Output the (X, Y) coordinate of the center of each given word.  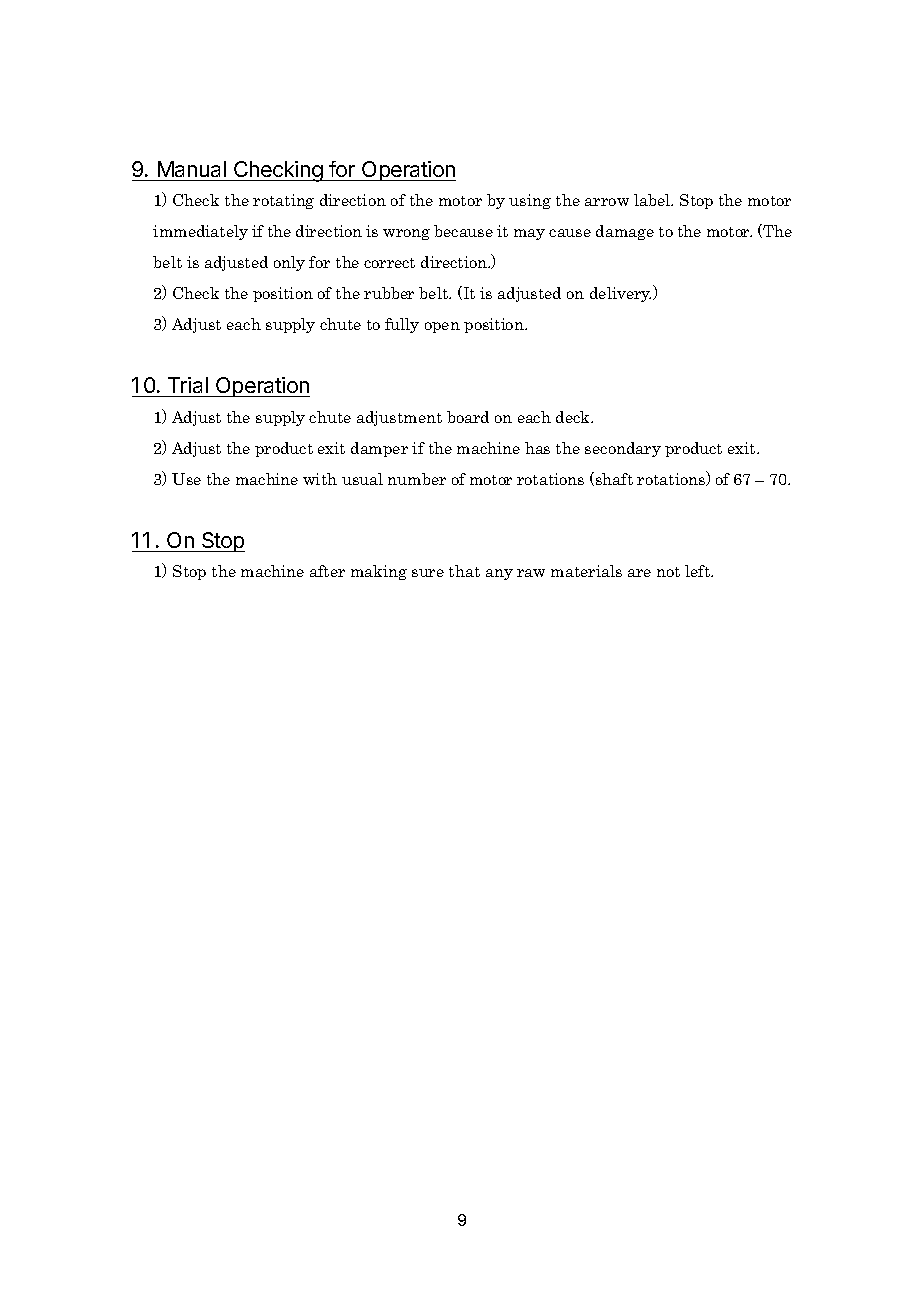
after (327, 571)
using (530, 201)
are (639, 573)
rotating (283, 201)
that (464, 571)
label (653, 200)
